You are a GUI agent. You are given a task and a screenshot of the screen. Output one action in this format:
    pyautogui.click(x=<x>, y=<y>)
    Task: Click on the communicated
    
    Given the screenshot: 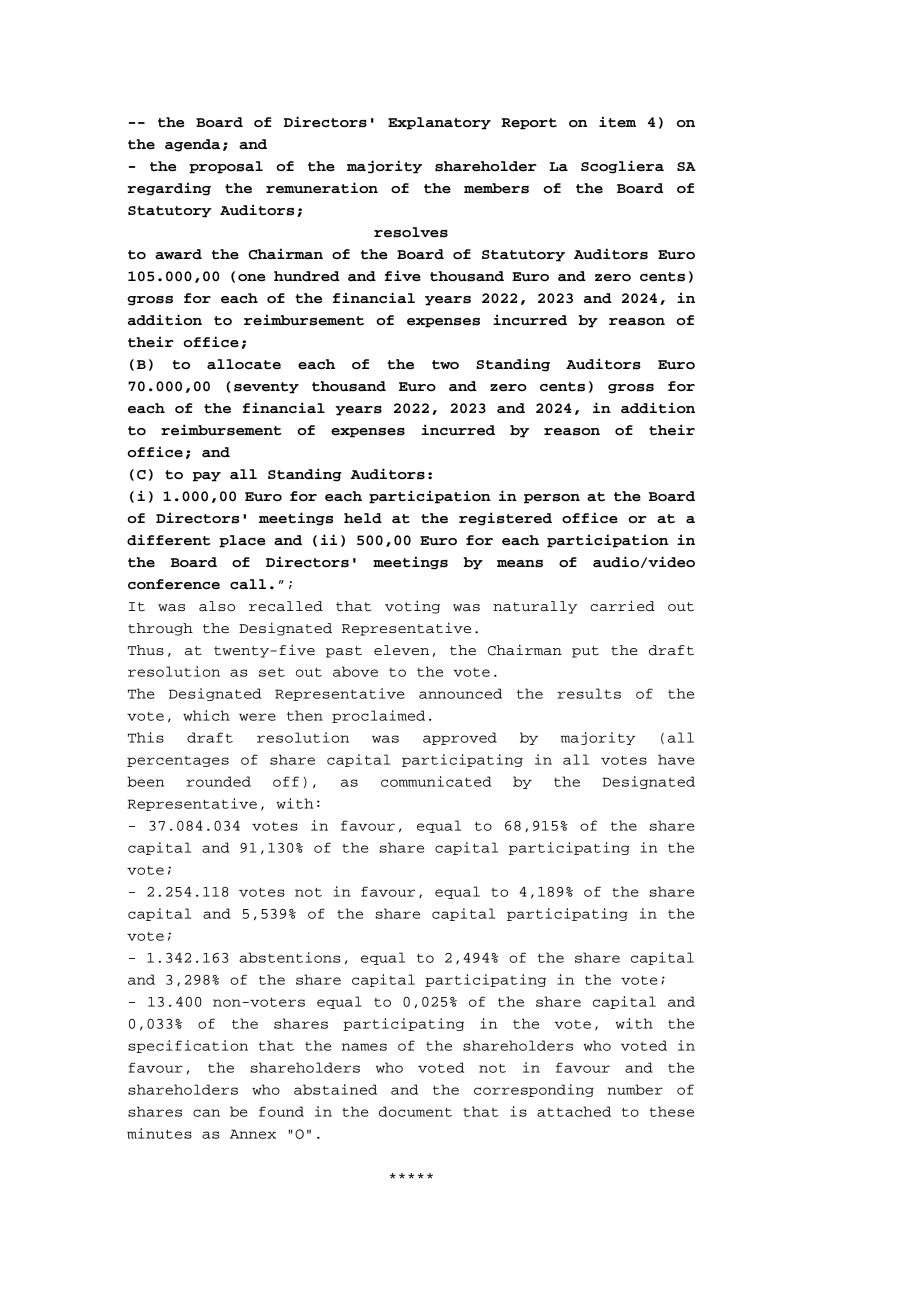 What is the action you would take?
    pyautogui.click(x=436, y=781)
